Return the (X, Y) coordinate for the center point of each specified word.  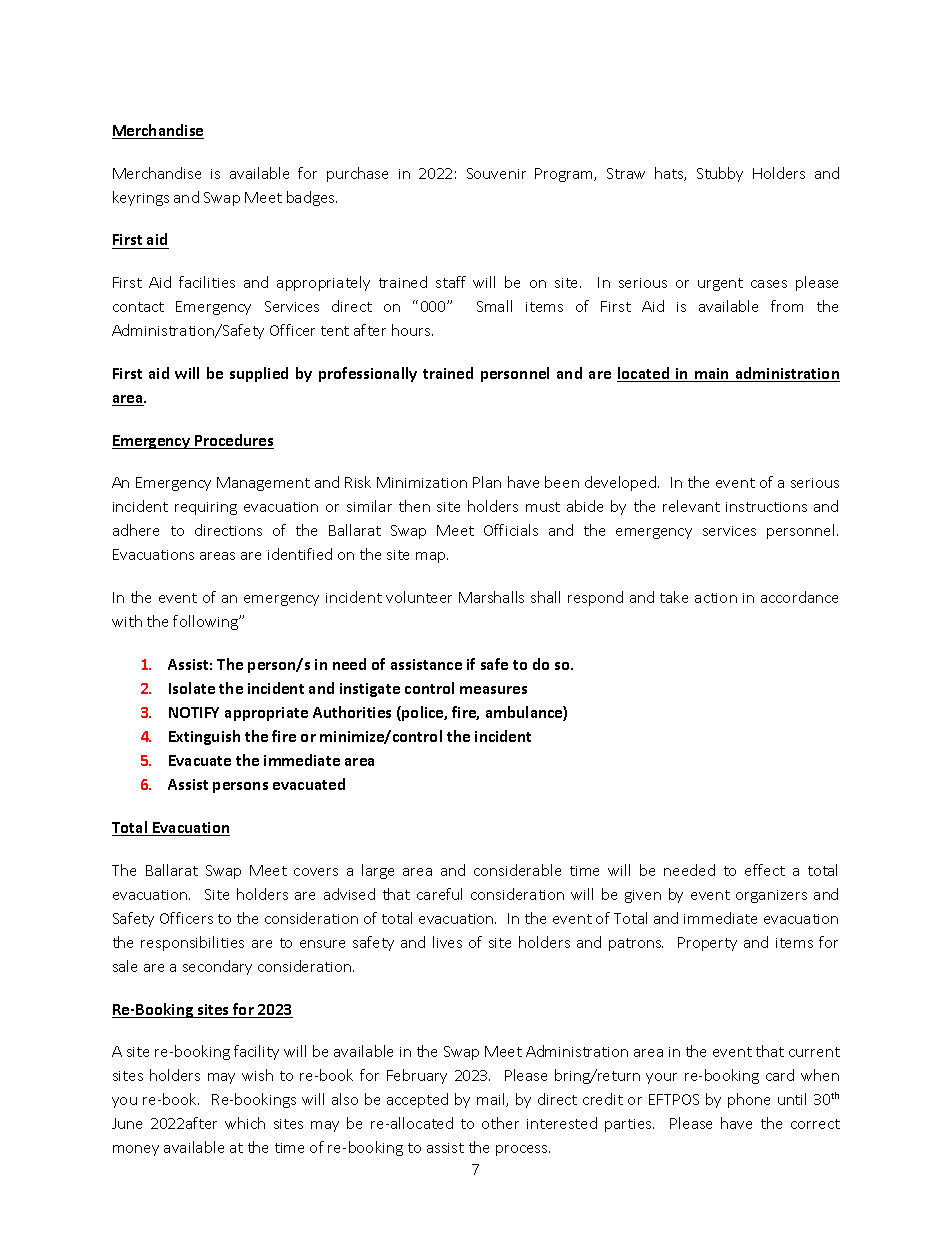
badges (312, 198)
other (500, 1123)
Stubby (720, 174)
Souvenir (496, 173)
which (245, 1123)
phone (749, 1100)
